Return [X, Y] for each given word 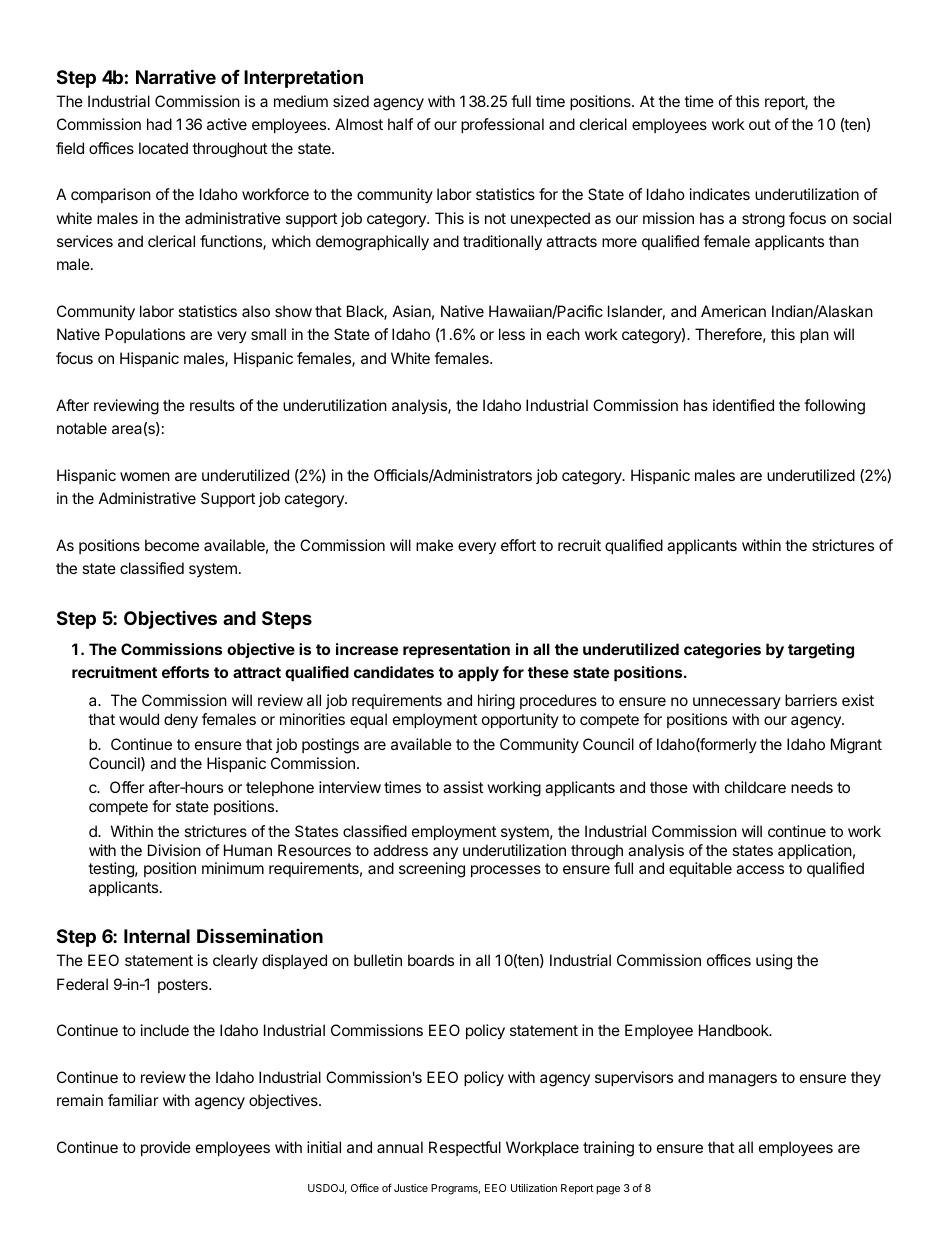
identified [743, 405]
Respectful [465, 1148]
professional [502, 125]
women [145, 476]
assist [463, 787]
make [434, 545]
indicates [720, 194]
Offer [127, 787]
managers [743, 1080]
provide [166, 1148]
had [159, 124]
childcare [755, 787]
